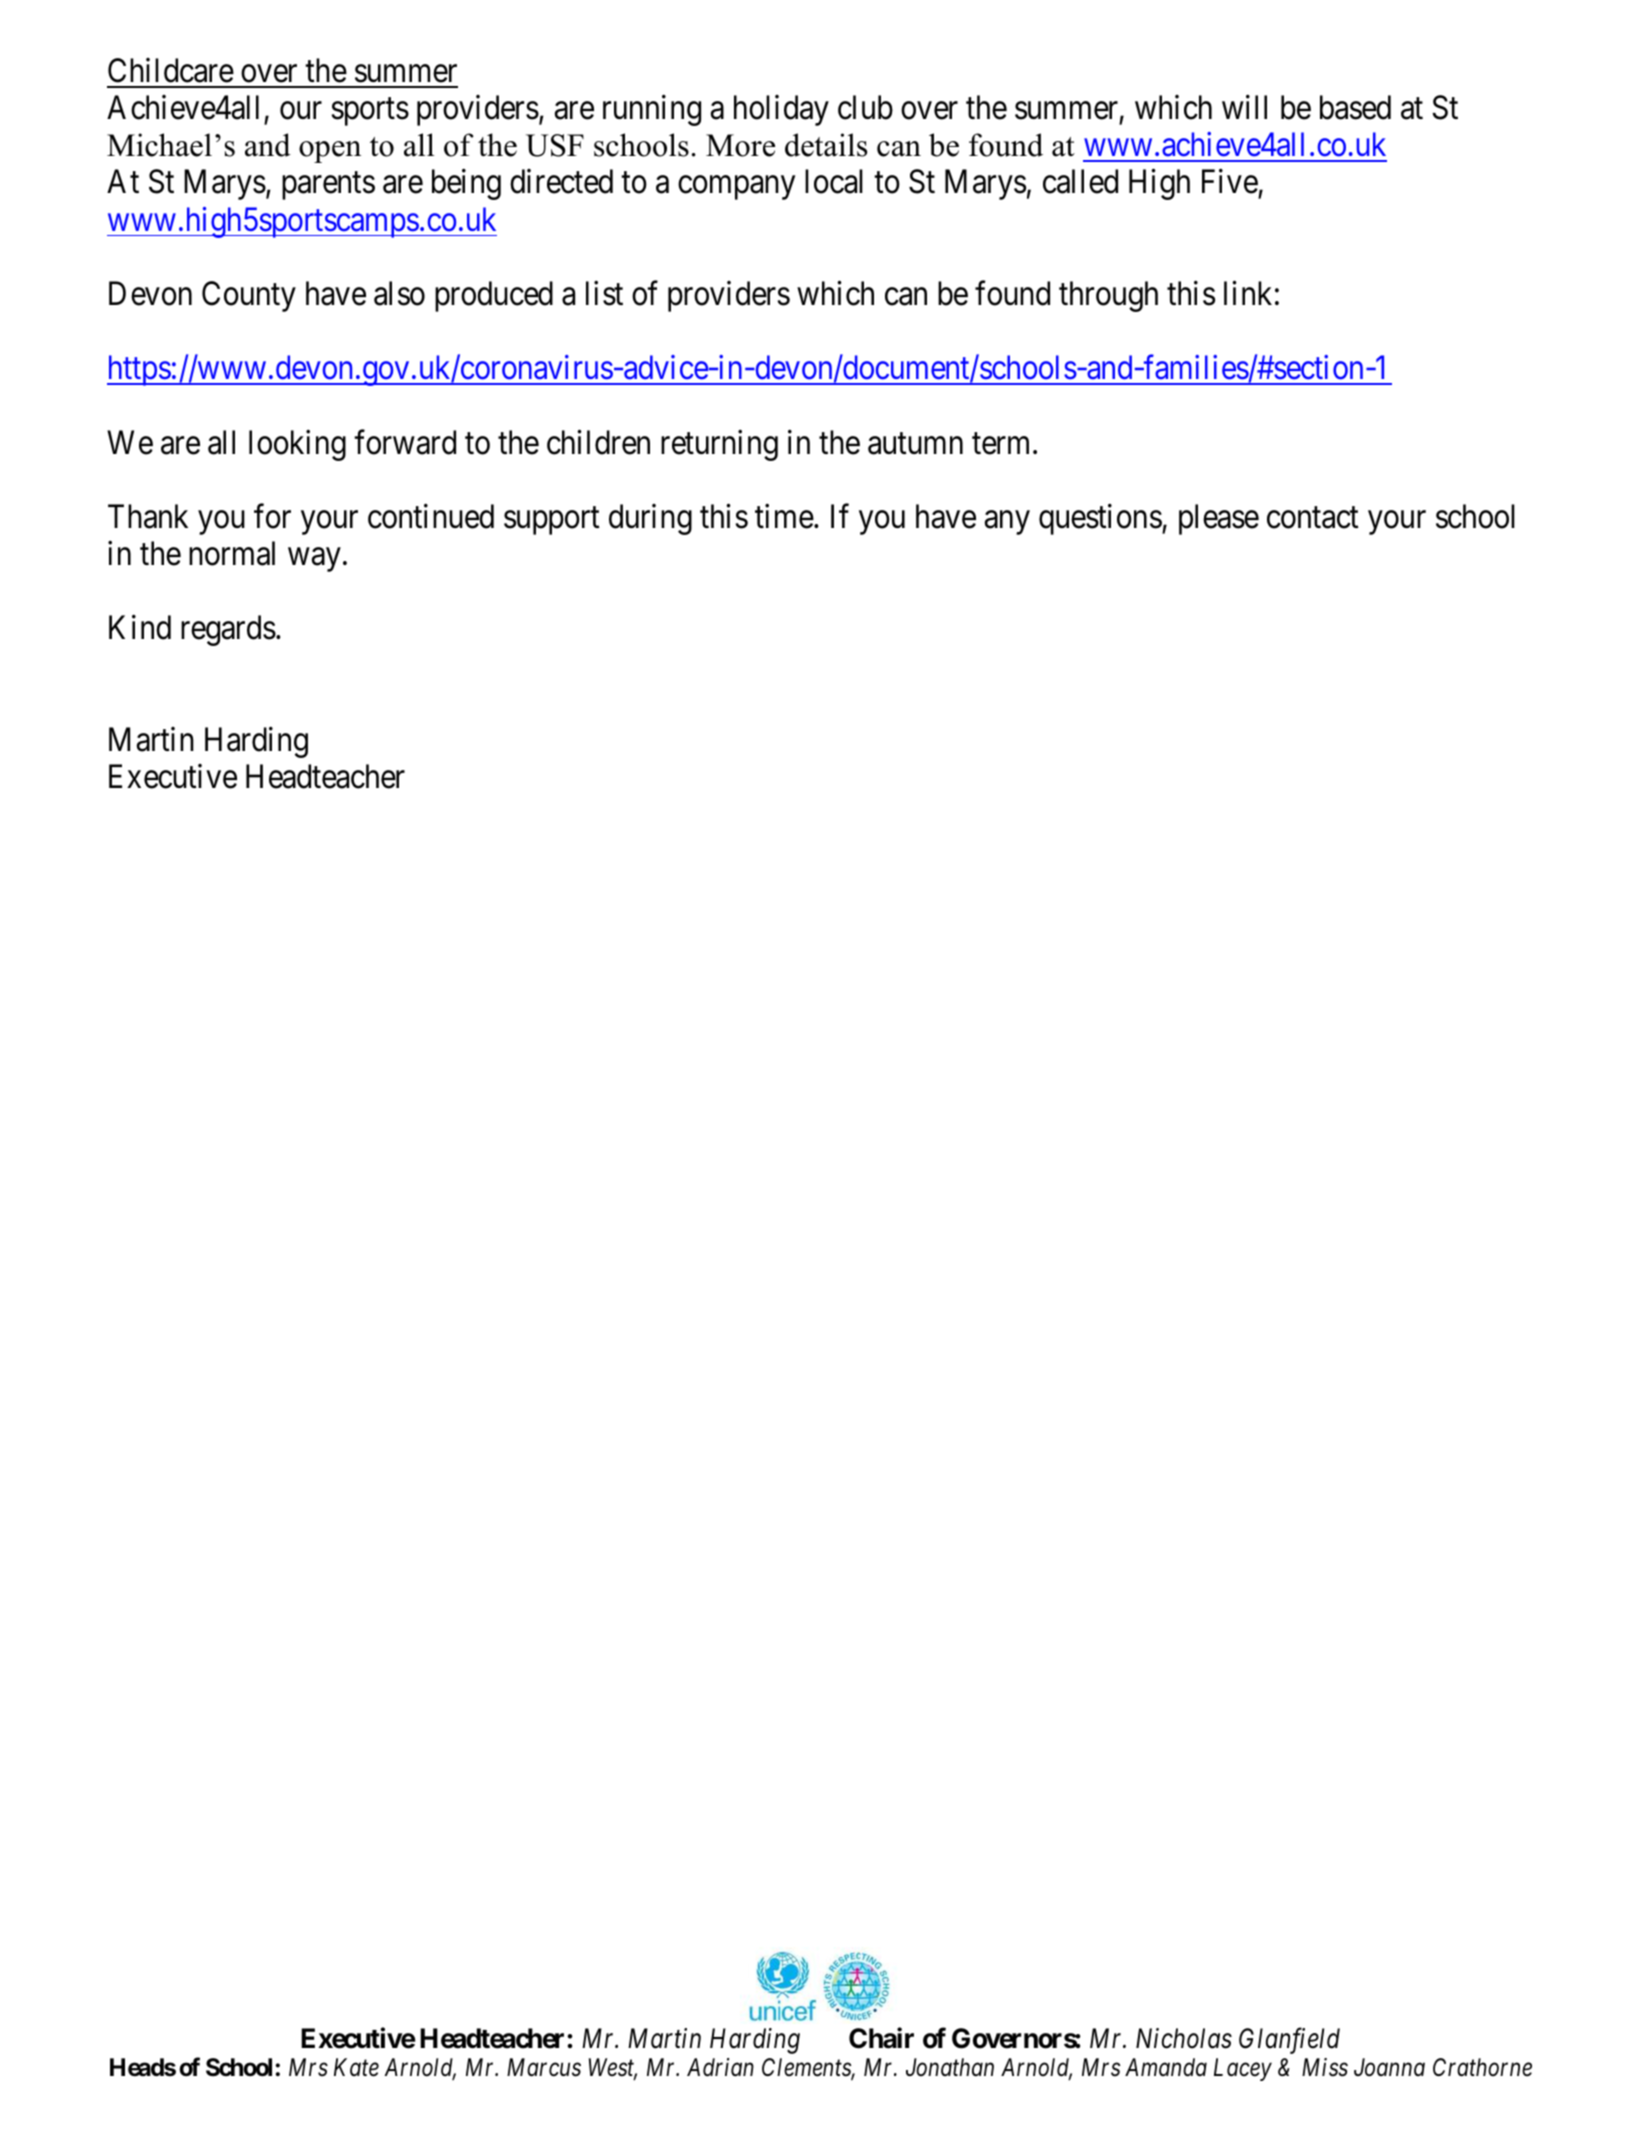 The image size is (1648, 2133). Describe the element at coordinates (1313, 518) in the document. I see `contact` at that location.
